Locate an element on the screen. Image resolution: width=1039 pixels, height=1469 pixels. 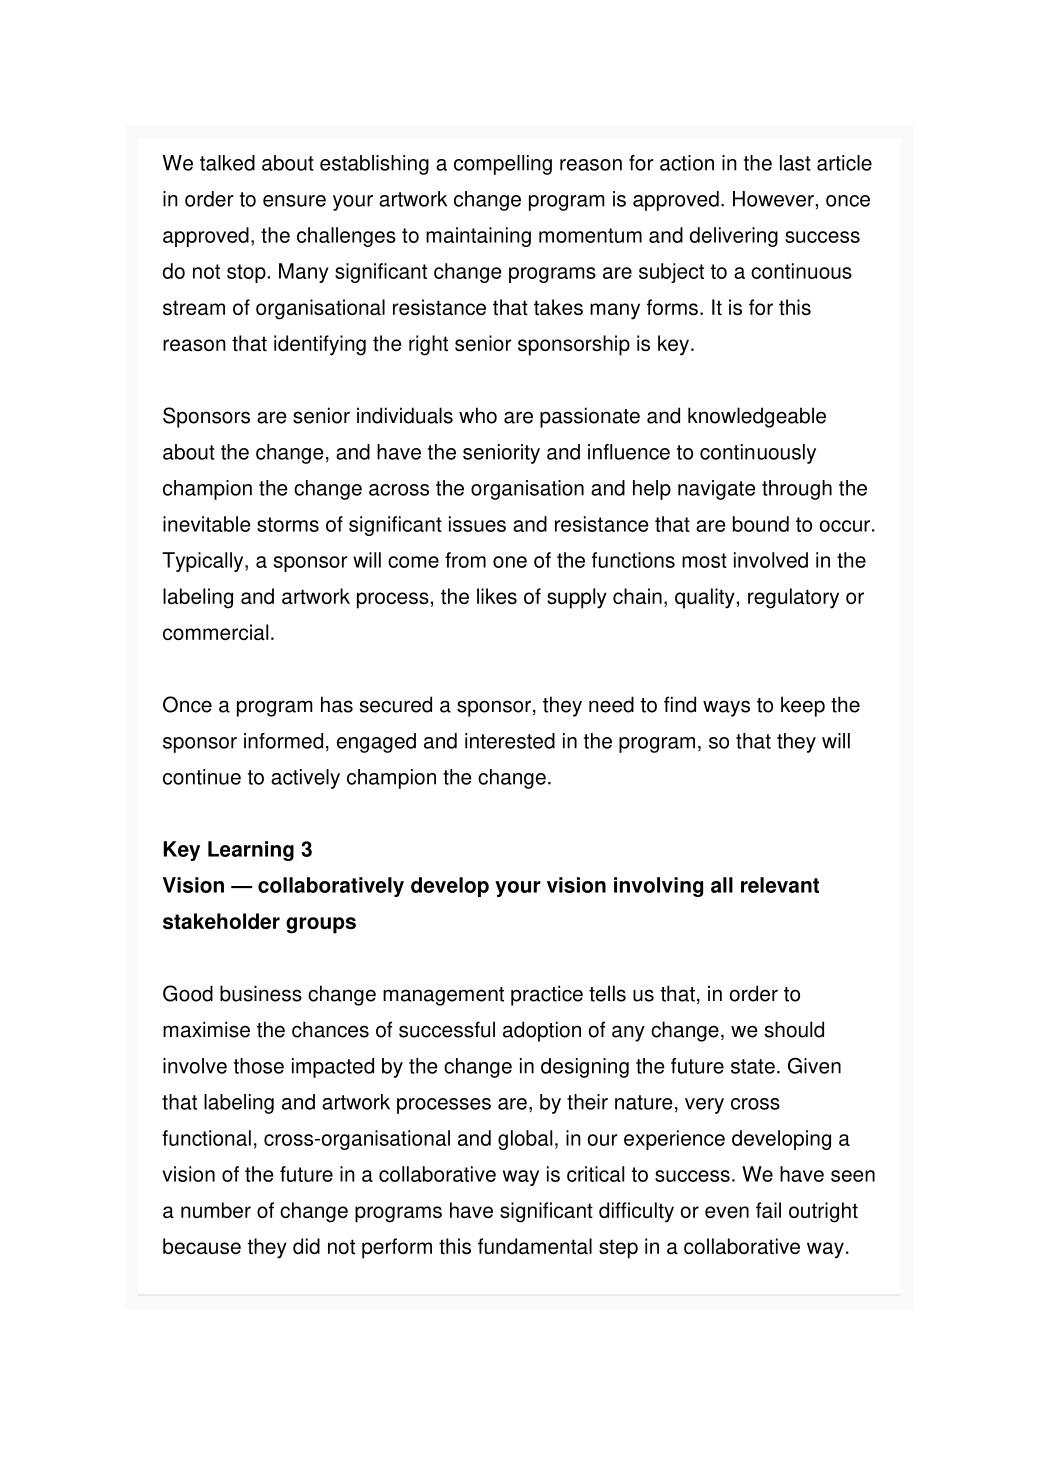
However is located at coordinates (773, 199).
